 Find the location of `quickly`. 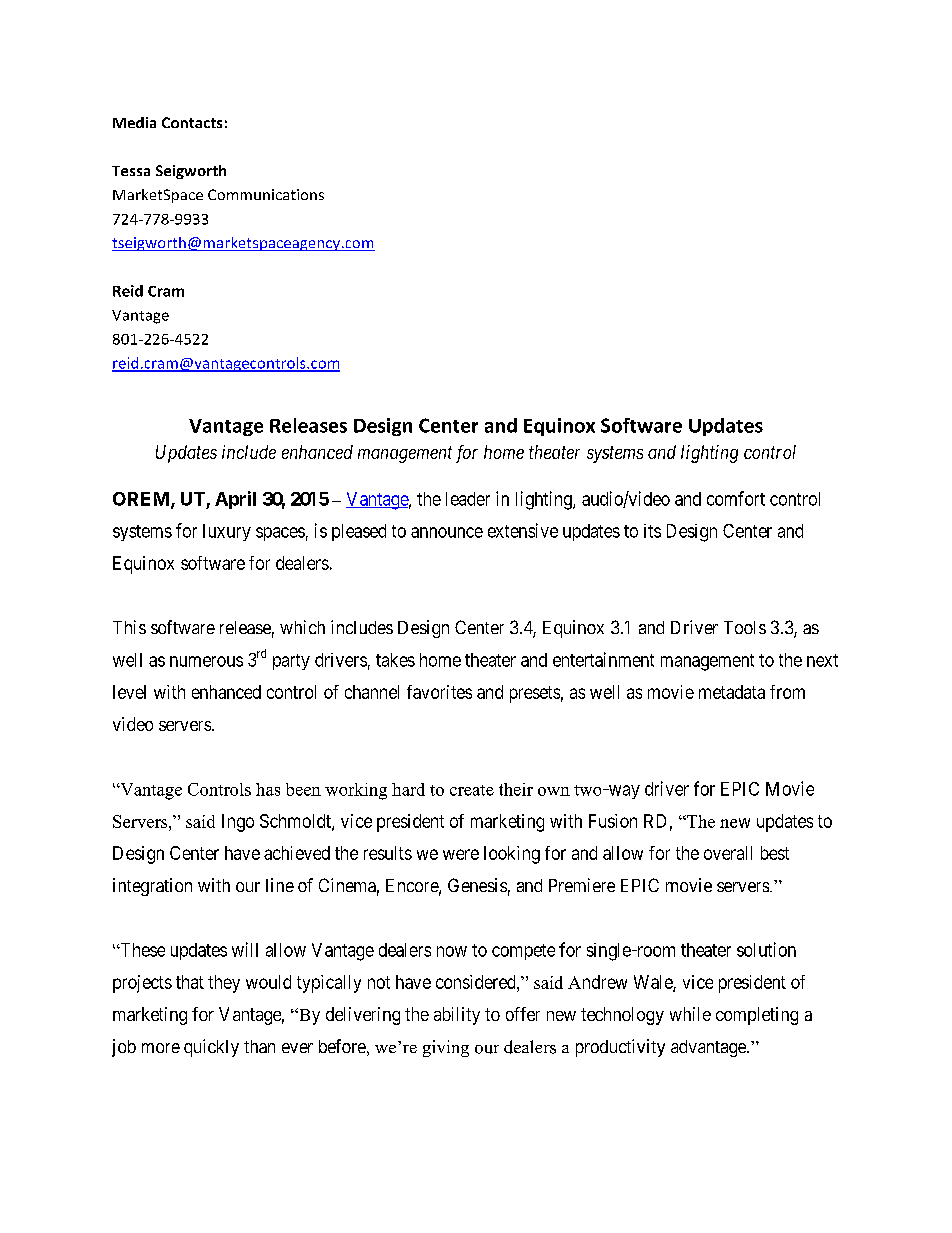

quickly is located at coordinates (211, 1048).
